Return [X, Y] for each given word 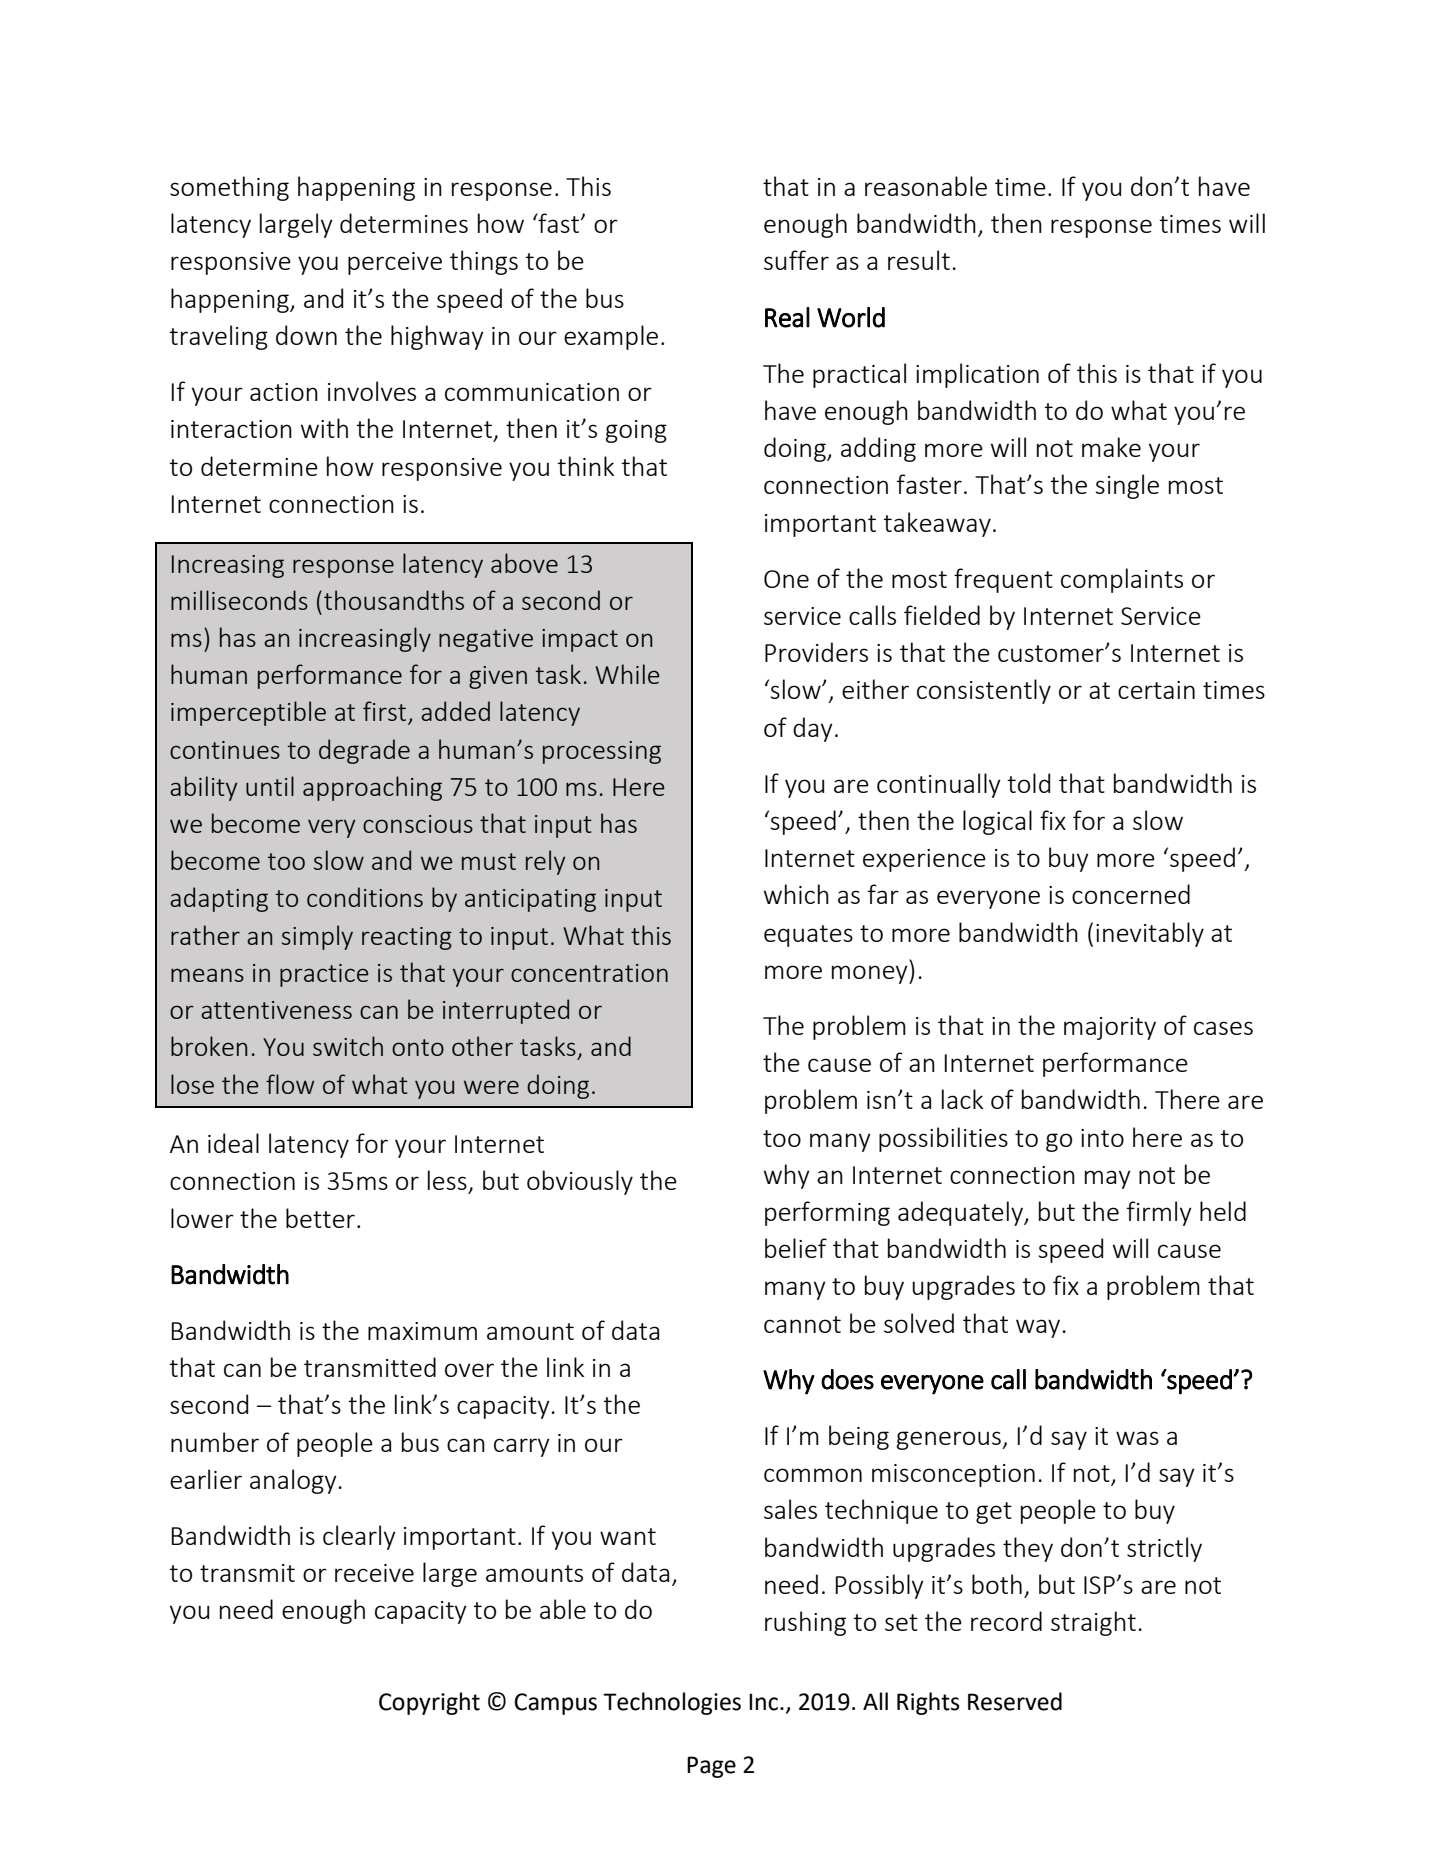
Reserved [1015, 1701]
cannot [802, 1324]
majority [1110, 1028]
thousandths [394, 600]
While [627, 674]
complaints [1122, 580]
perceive [395, 263]
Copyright [429, 1703]
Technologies [672, 1703]
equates [808, 936]
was [1137, 1438]
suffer [796, 260]
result [919, 260]
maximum [422, 1331]
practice [324, 975]
